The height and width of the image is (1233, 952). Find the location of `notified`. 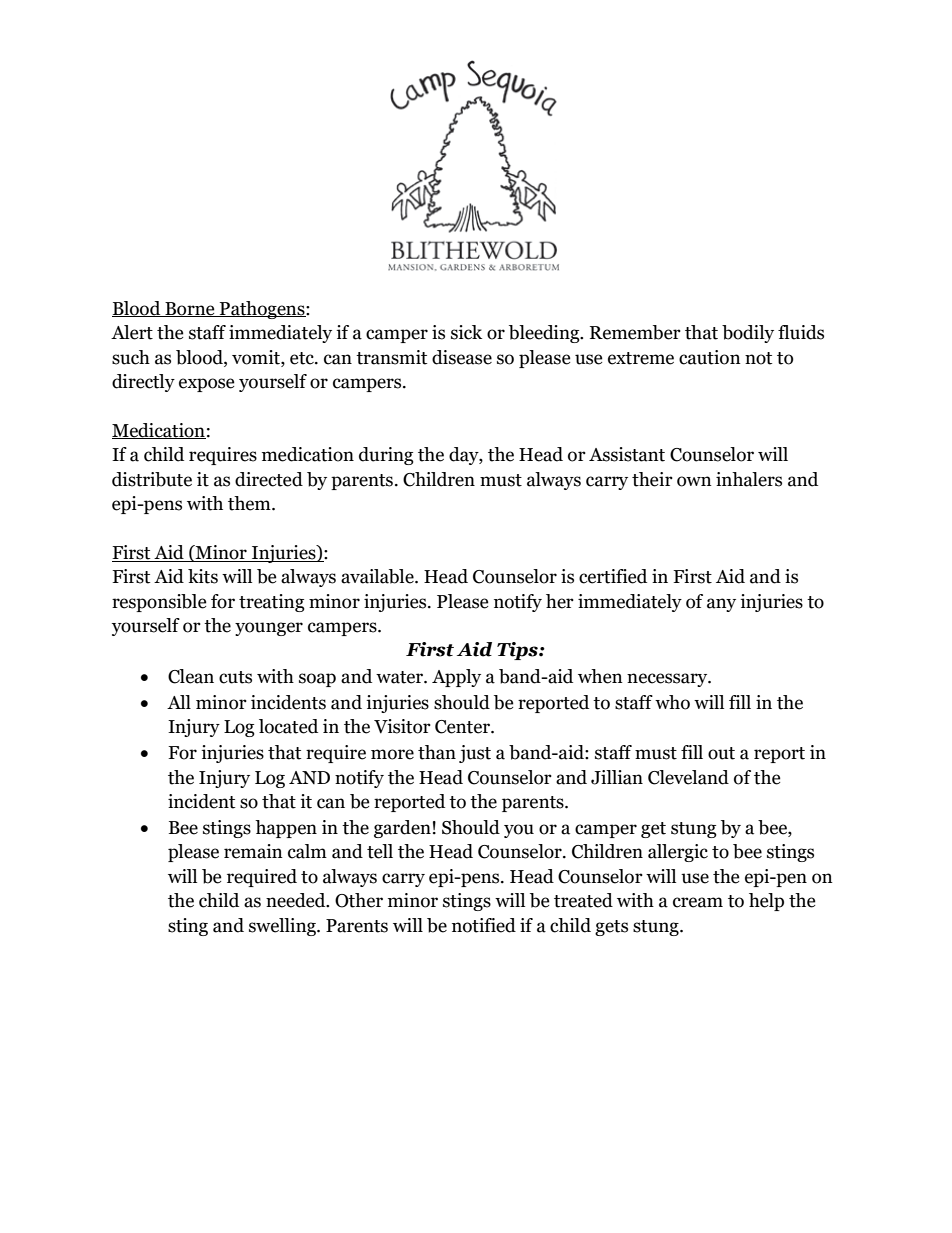

notified is located at coordinates (484, 925).
